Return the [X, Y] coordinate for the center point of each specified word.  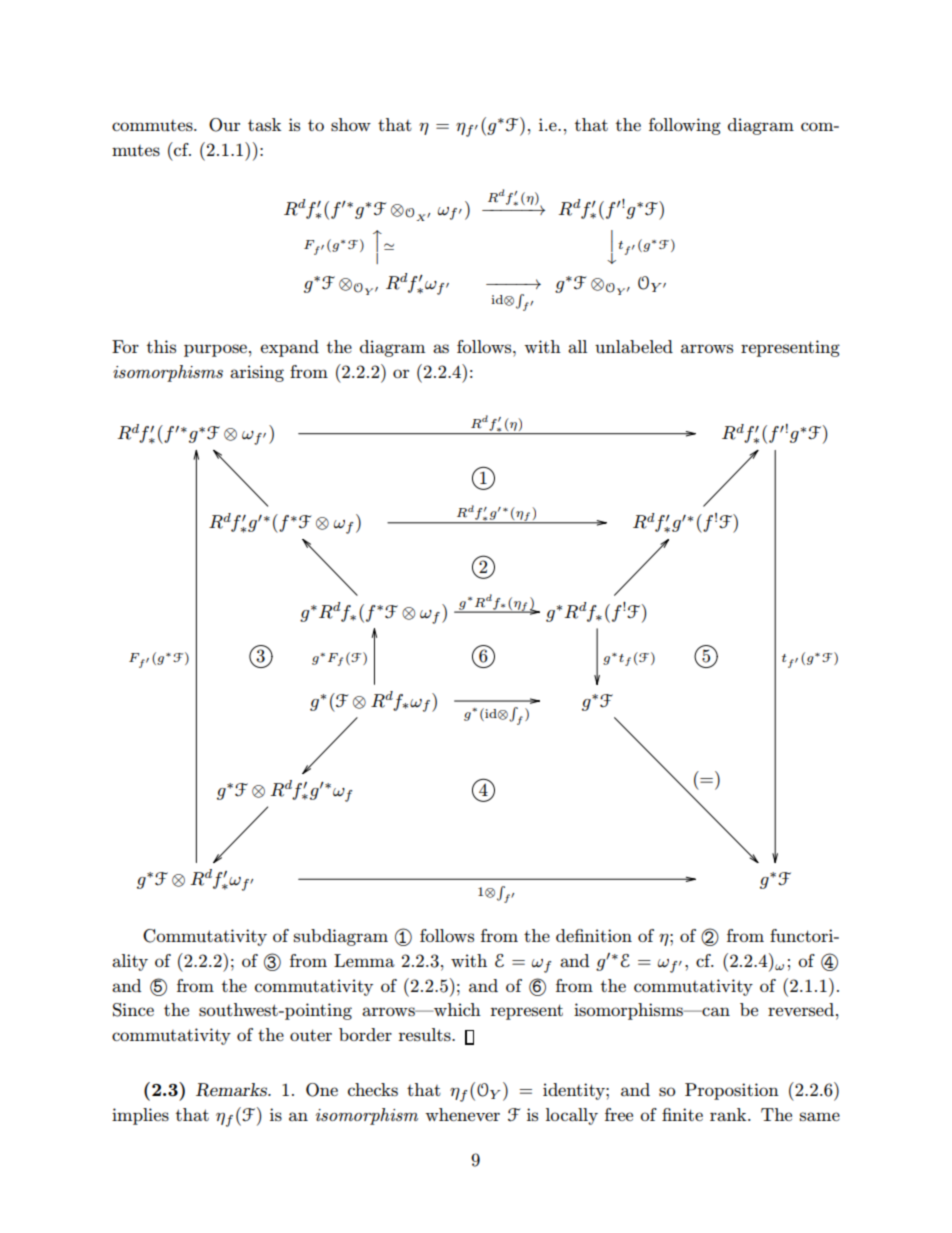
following [685, 126]
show [351, 124]
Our [224, 125]
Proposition [732, 1091]
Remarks [233, 1090]
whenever [462, 1114]
